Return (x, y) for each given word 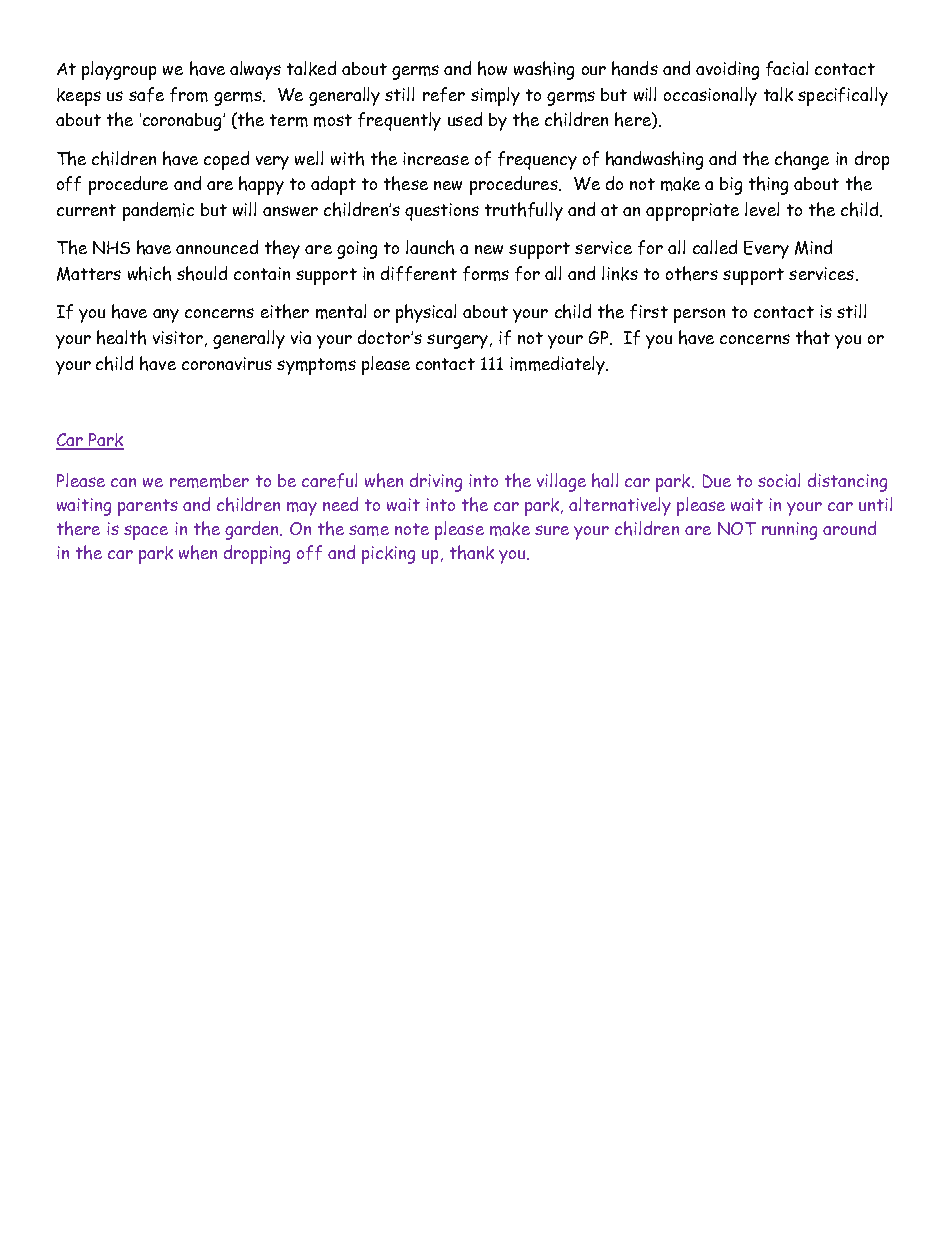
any (166, 316)
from (189, 94)
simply (495, 96)
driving (436, 482)
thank (472, 552)
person (699, 315)
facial (787, 68)
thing (768, 185)
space (146, 532)
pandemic (158, 211)
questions (442, 212)
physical (426, 313)
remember (209, 481)
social (779, 480)
